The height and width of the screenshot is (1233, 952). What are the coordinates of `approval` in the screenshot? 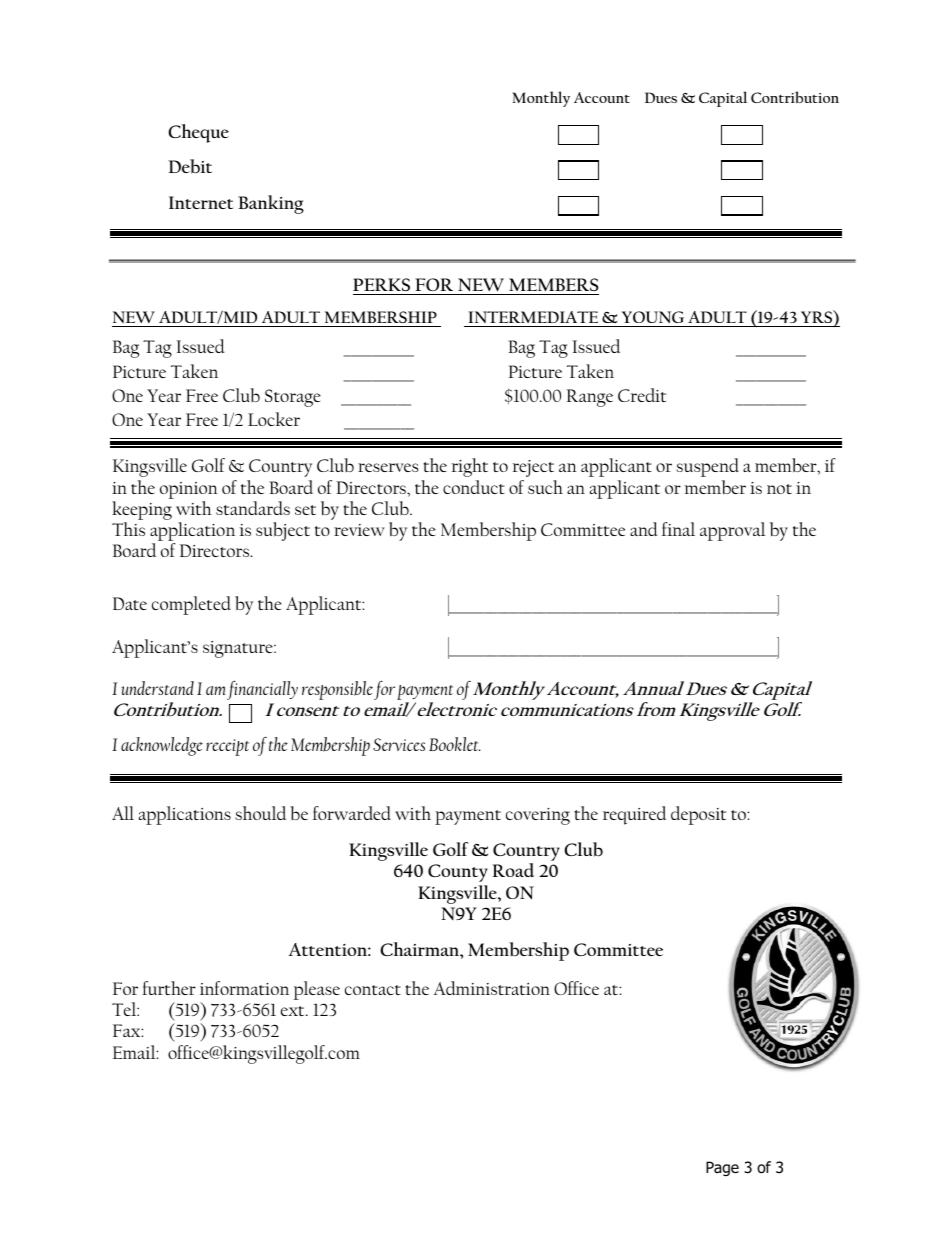 It's located at (732, 531).
